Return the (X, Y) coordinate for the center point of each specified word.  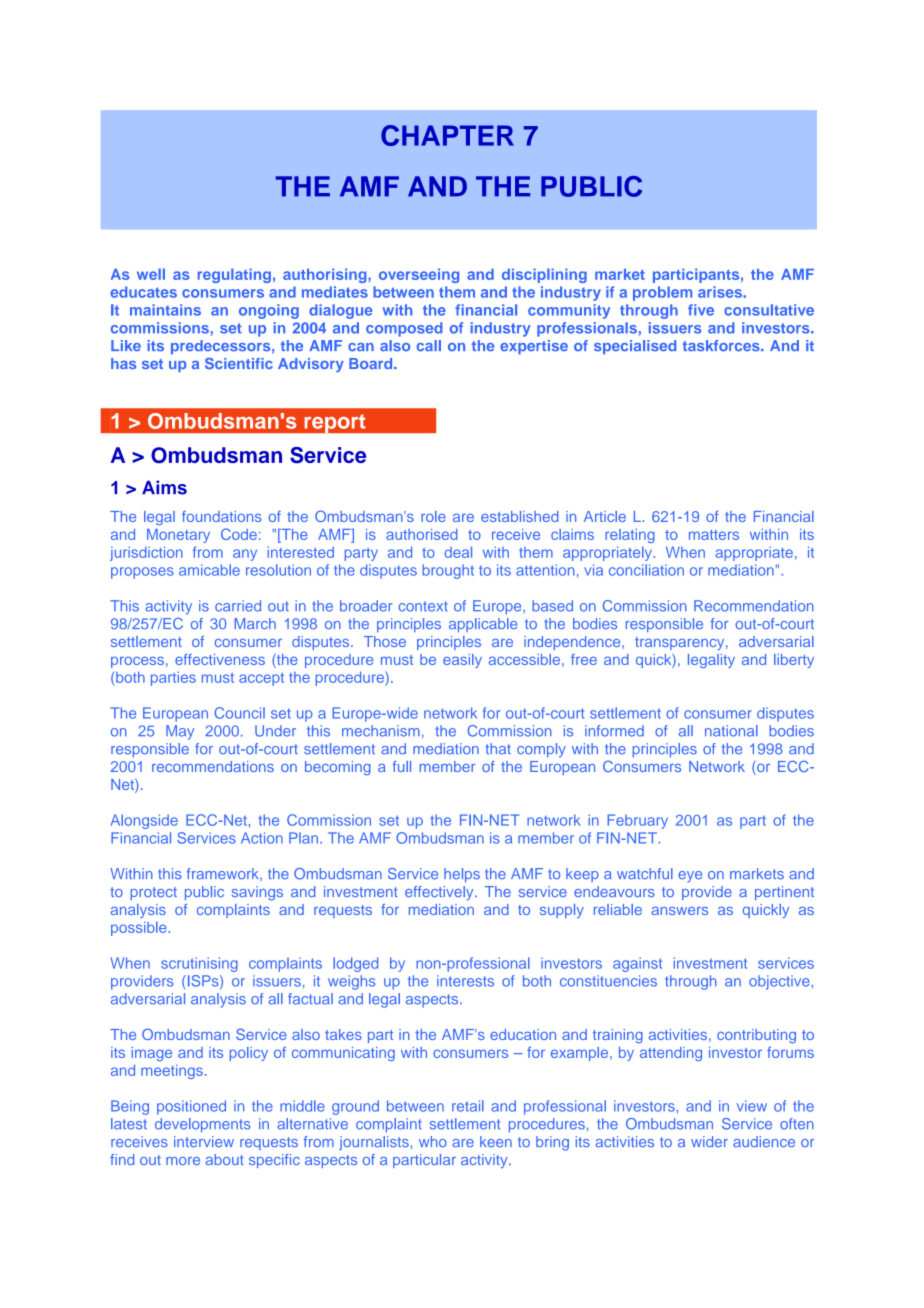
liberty (794, 661)
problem (662, 293)
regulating (234, 275)
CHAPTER (447, 135)
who (433, 1141)
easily (462, 661)
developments (202, 1125)
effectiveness (220, 659)
